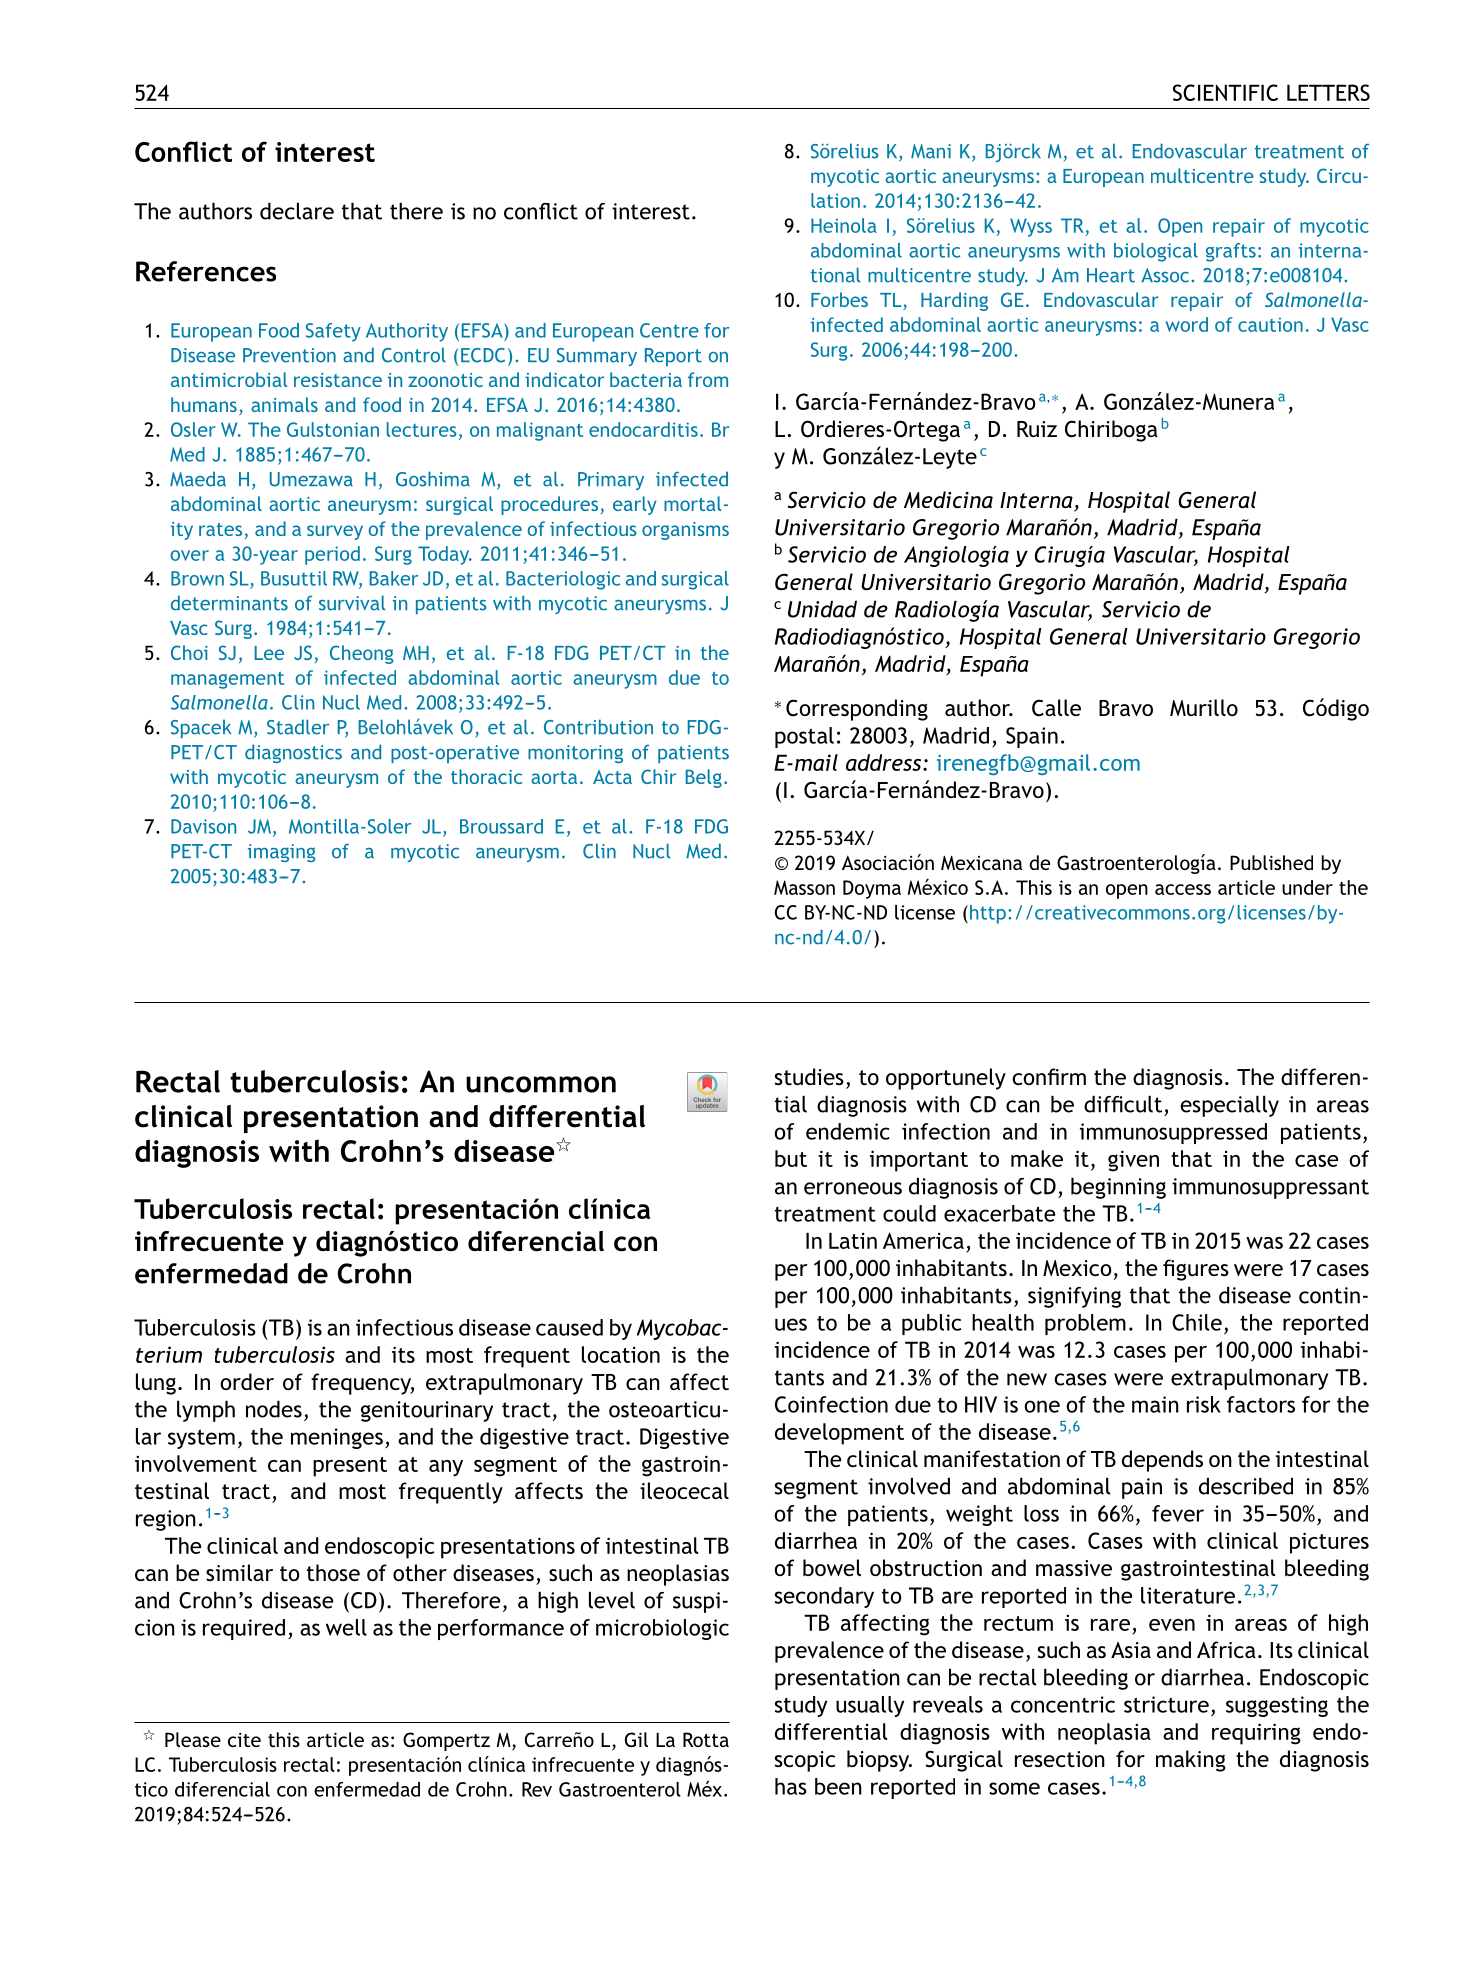 The image size is (1482, 1976). What do you see at coordinates (297, 211) in the screenshot?
I see `declare` at bounding box center [297, 211].
